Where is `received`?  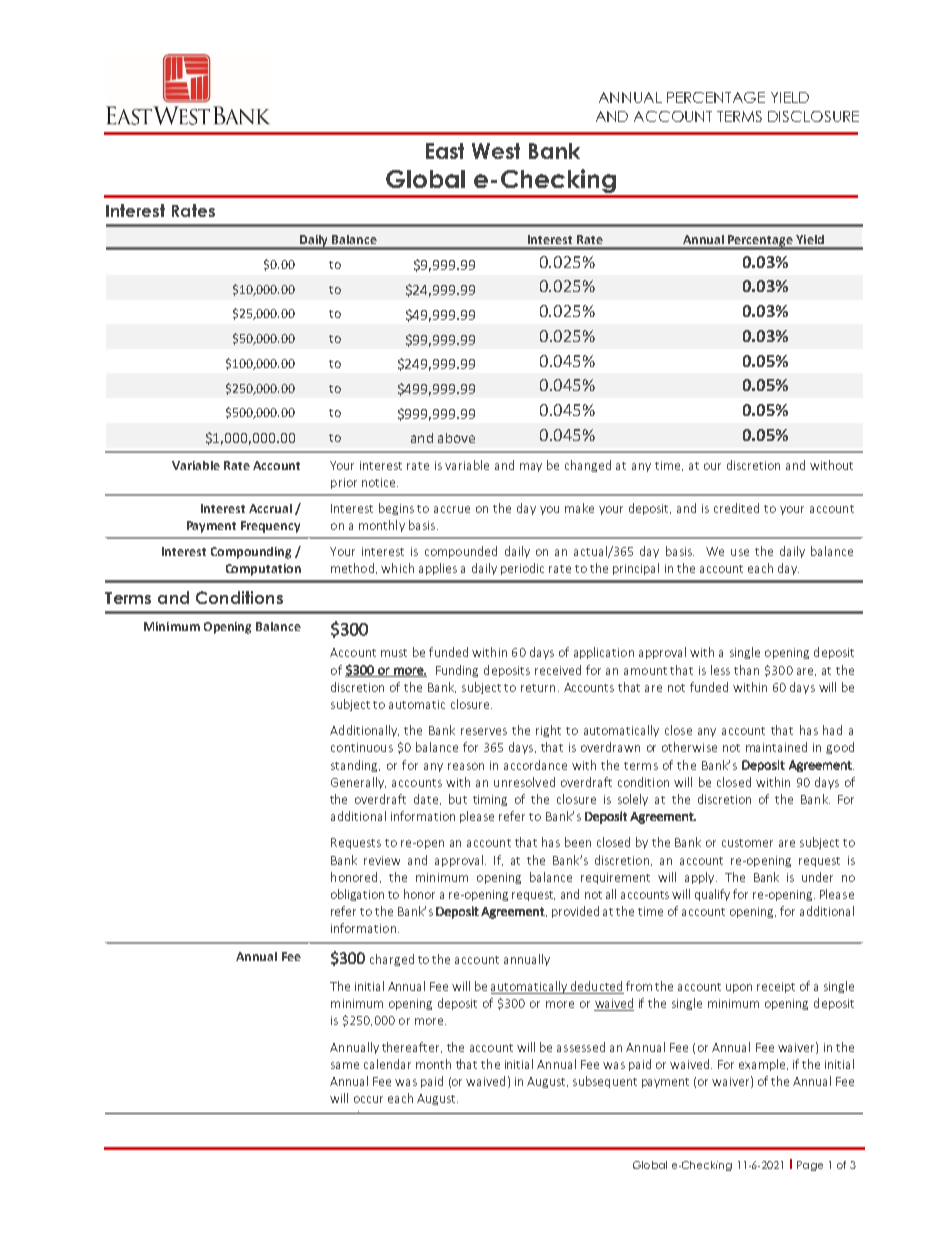
received is located at coordinates (558, 670).
